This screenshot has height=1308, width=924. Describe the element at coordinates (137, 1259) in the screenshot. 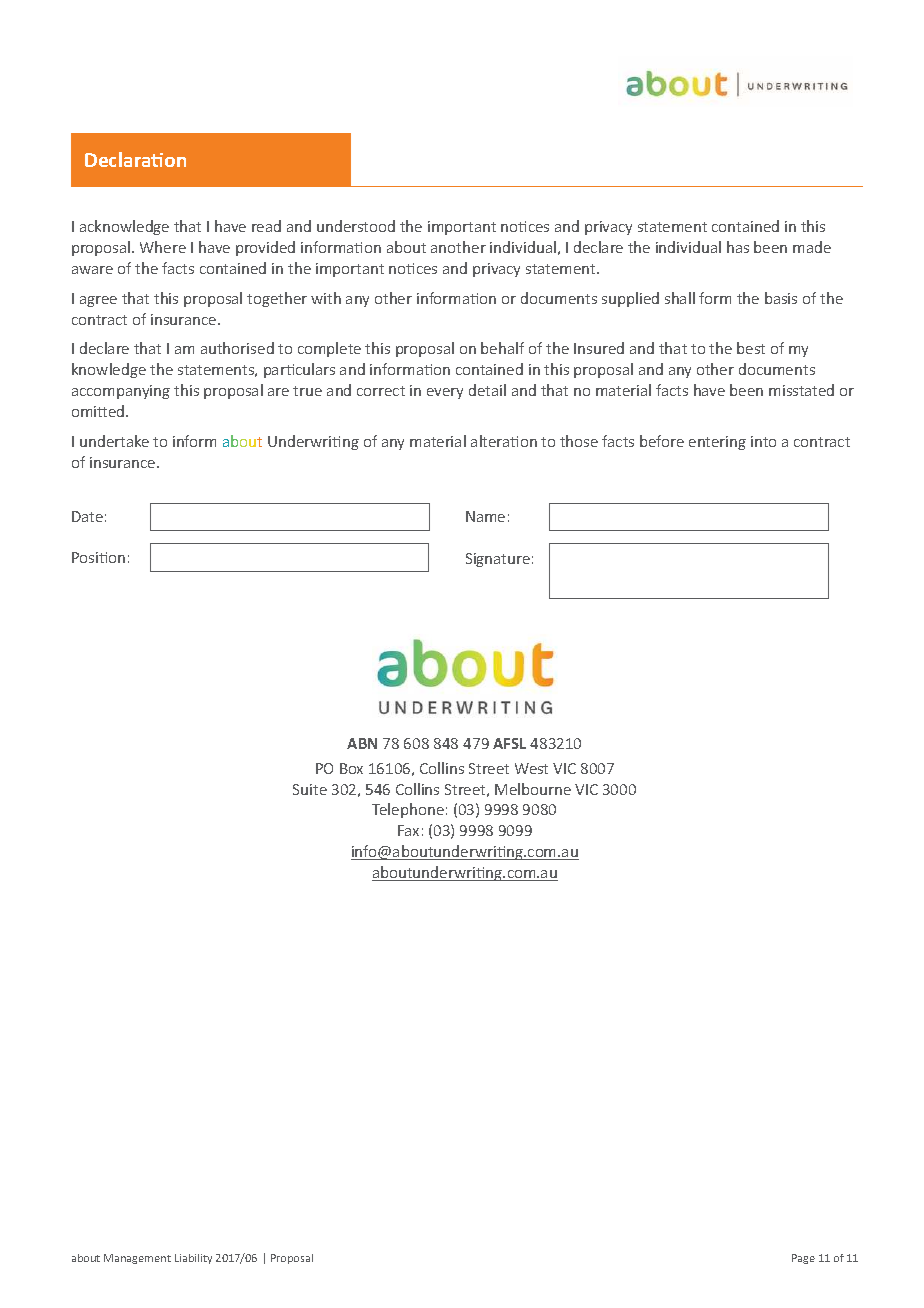

I see `Management` at that location.
